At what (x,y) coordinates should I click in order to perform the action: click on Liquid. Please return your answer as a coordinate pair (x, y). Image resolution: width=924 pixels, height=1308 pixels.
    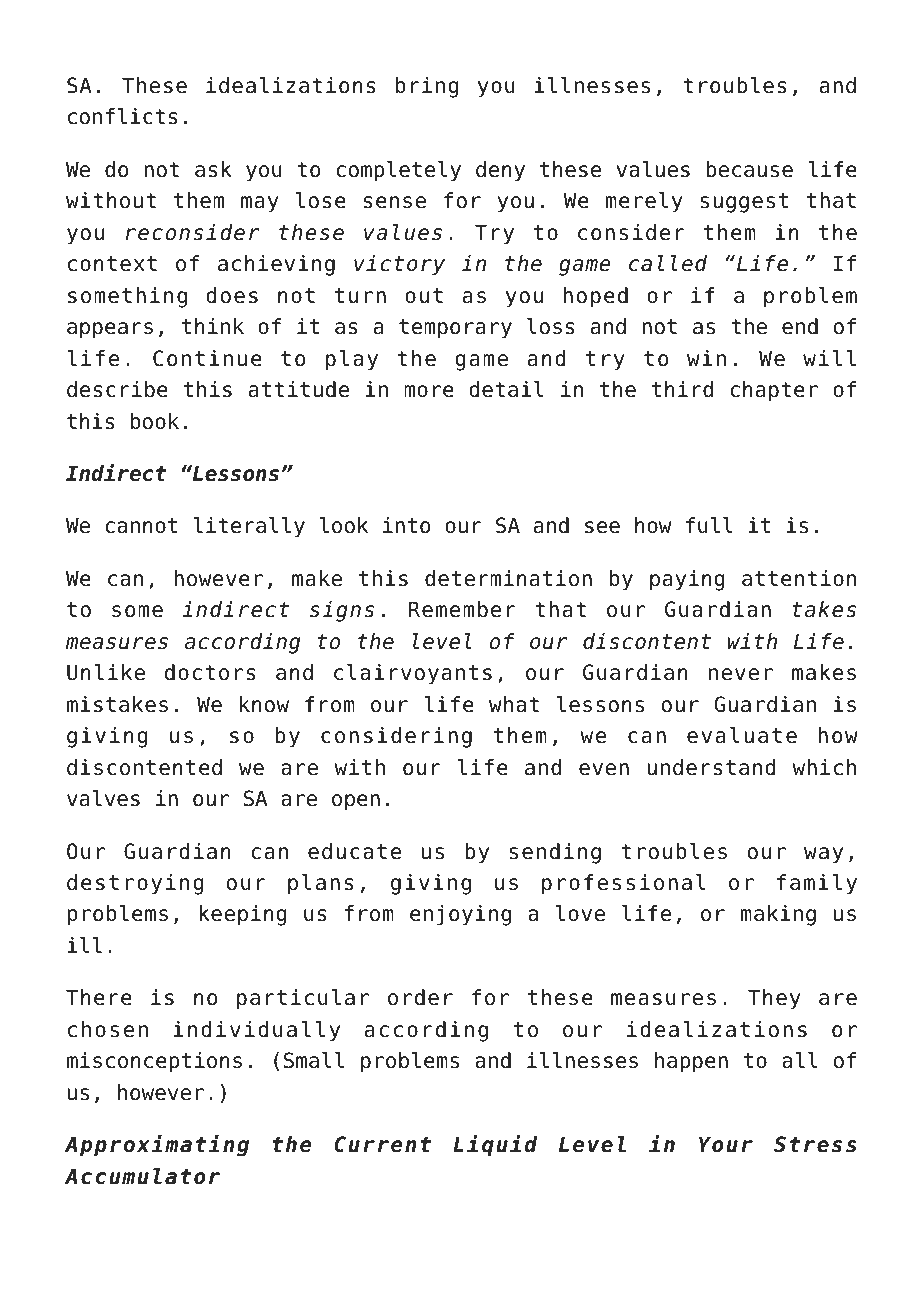
    Looking at the image, I should click on (495, 1146).
